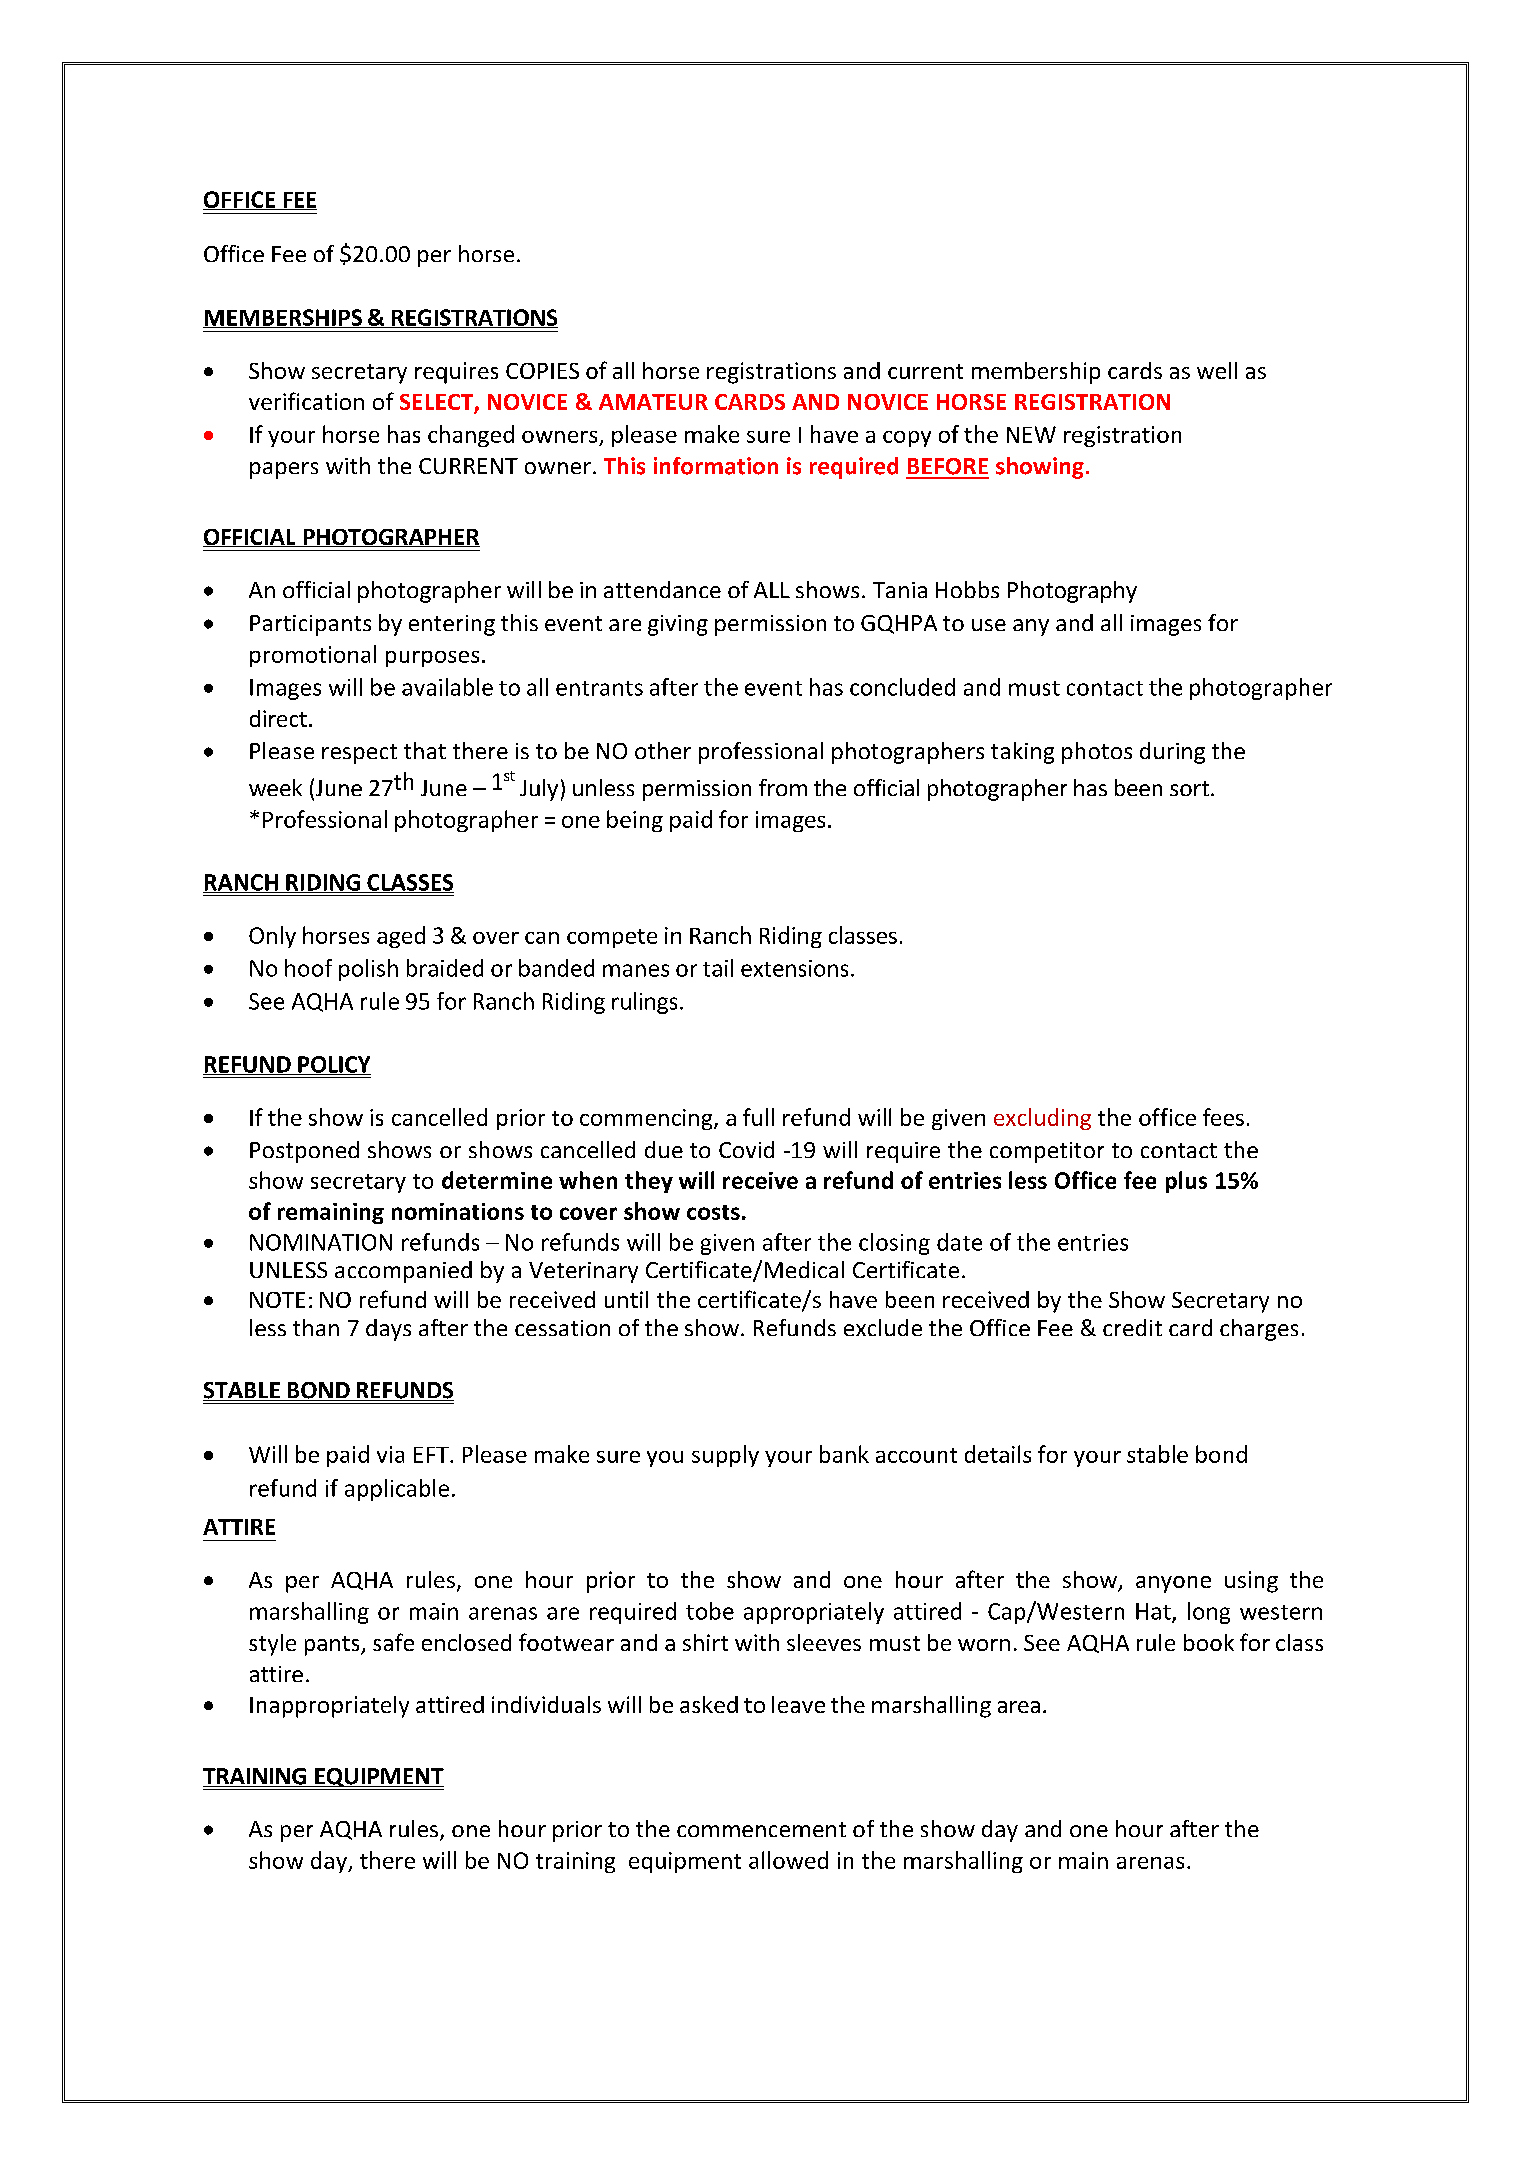 Image resolution: width=1531 pixels, height=2165 pixels. Describe the element at coordinates (546, 1704) in the page. I see `individuals` at that location.
